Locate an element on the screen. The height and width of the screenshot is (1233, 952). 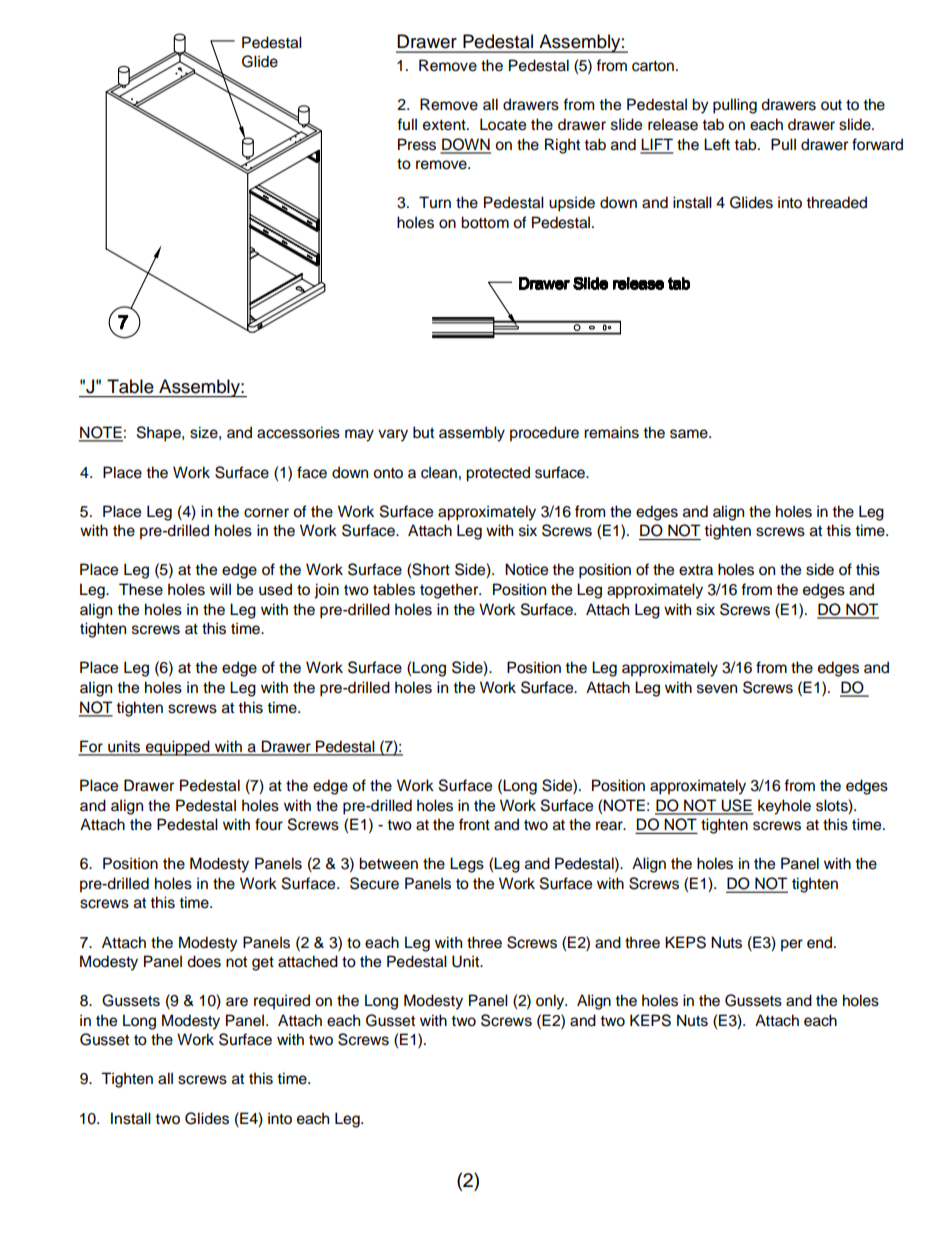
per is located at coordinates (792, 945).
